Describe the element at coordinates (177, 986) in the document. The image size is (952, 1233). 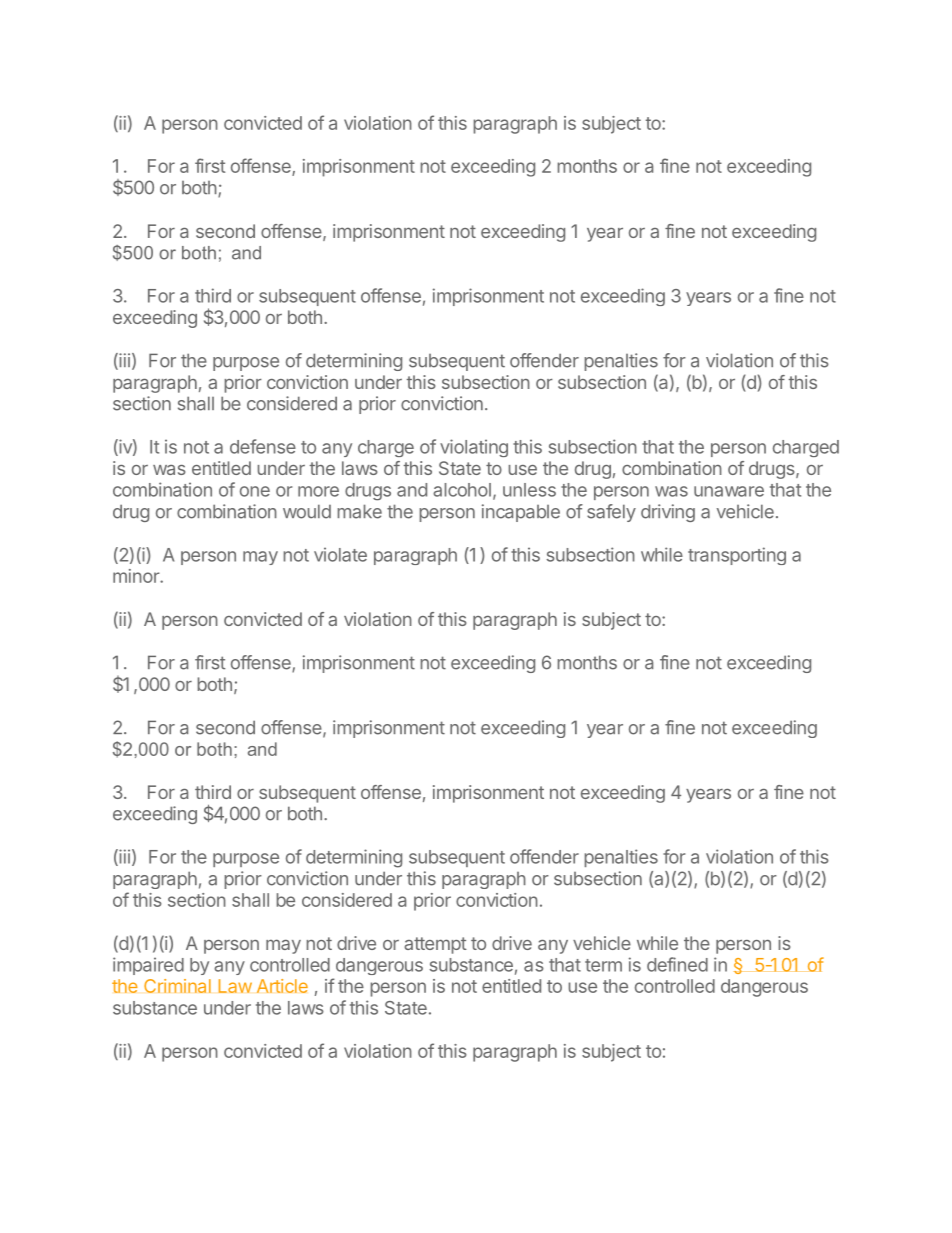
I see `Criminal` at that location.
